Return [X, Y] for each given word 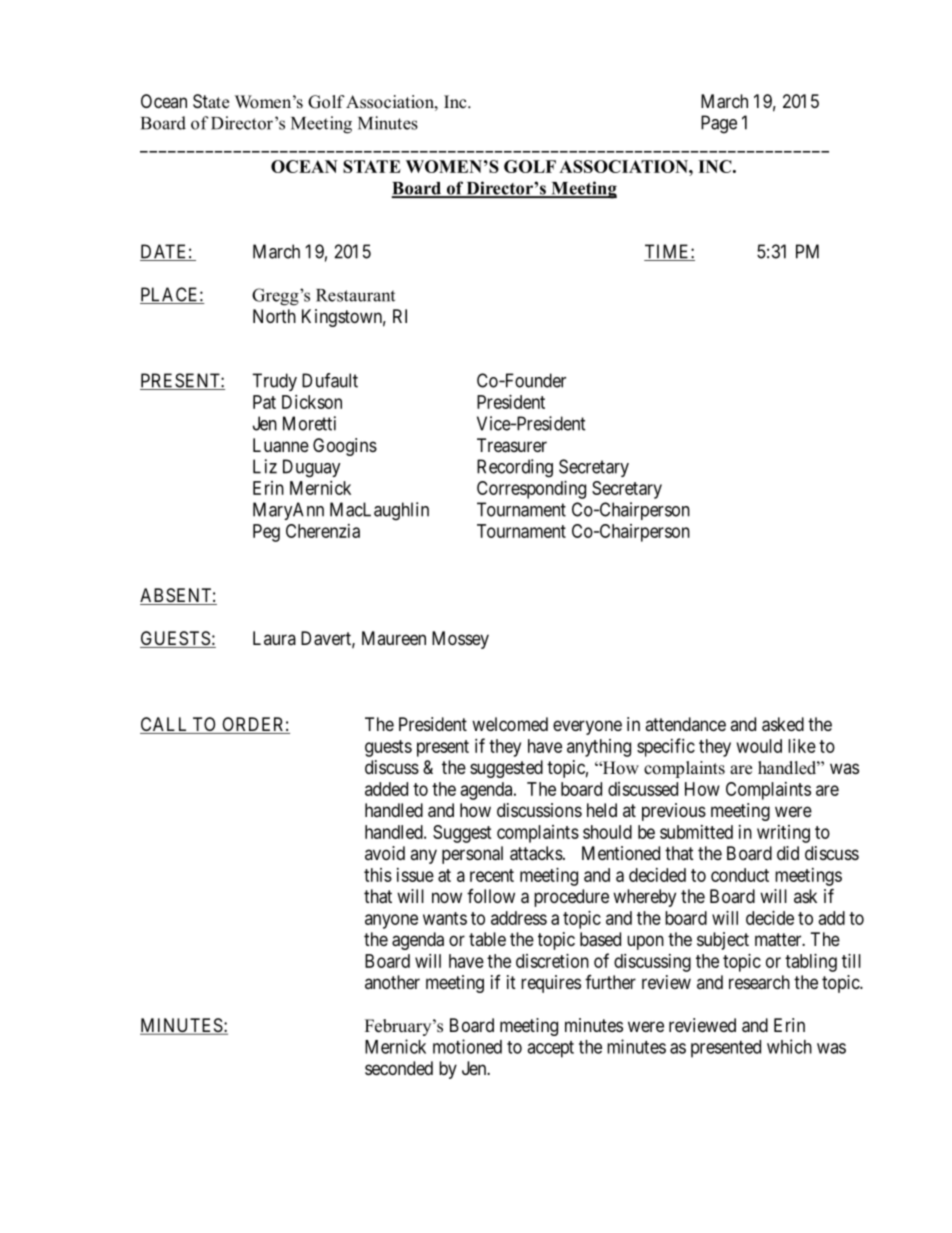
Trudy [274, 382]
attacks [536, 853]
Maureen [394, 638]
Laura [274, 638]
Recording [515, 468]
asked [783, 724]
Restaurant [355, 295]
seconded [399, 1068]
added [386, 789]
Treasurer [512, 445]
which [789, 1046]
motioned [467, 1046]
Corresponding [531, 490]
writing [783, 834]
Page [719, 124]
